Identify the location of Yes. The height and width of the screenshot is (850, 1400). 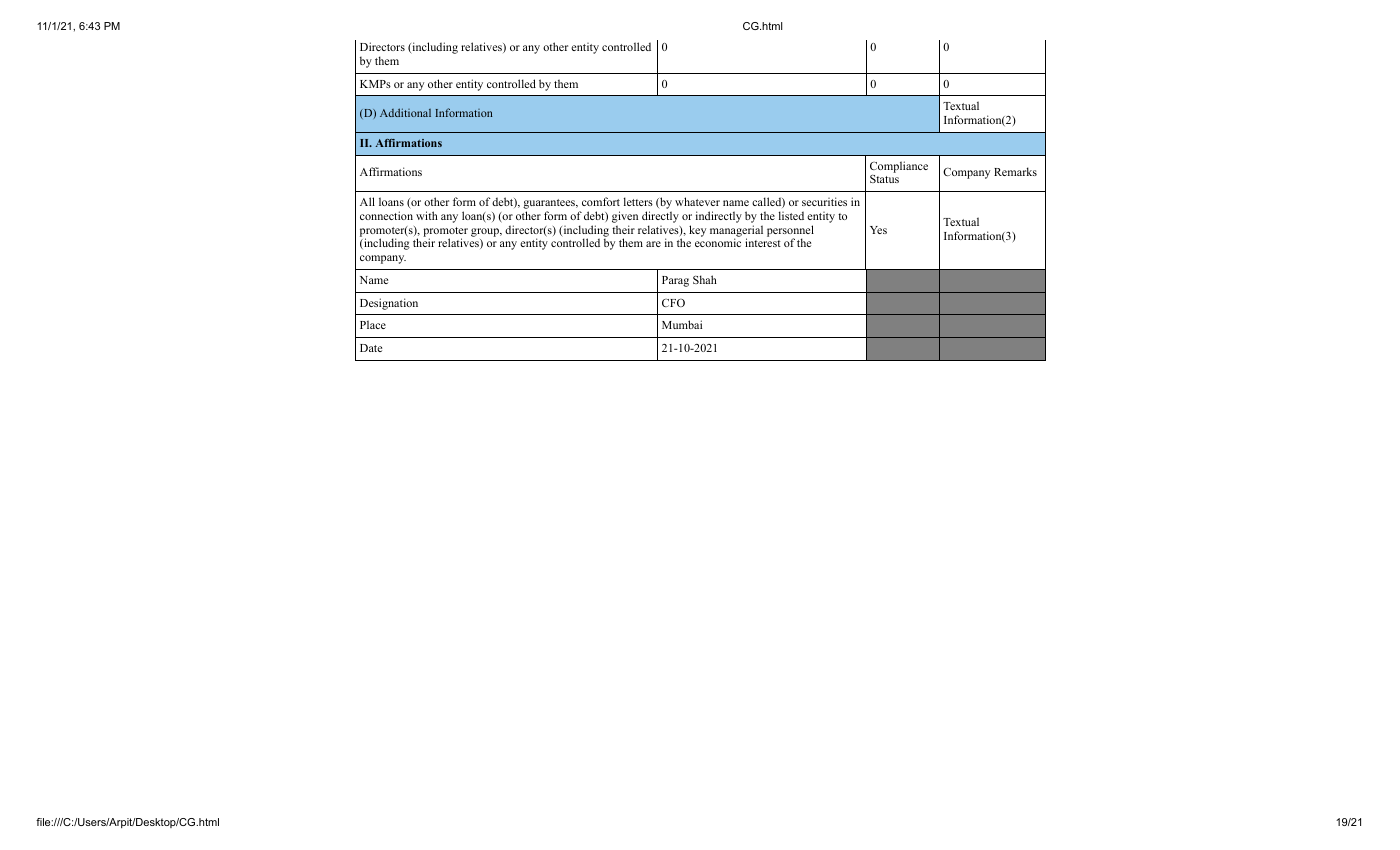
(878, 230).
